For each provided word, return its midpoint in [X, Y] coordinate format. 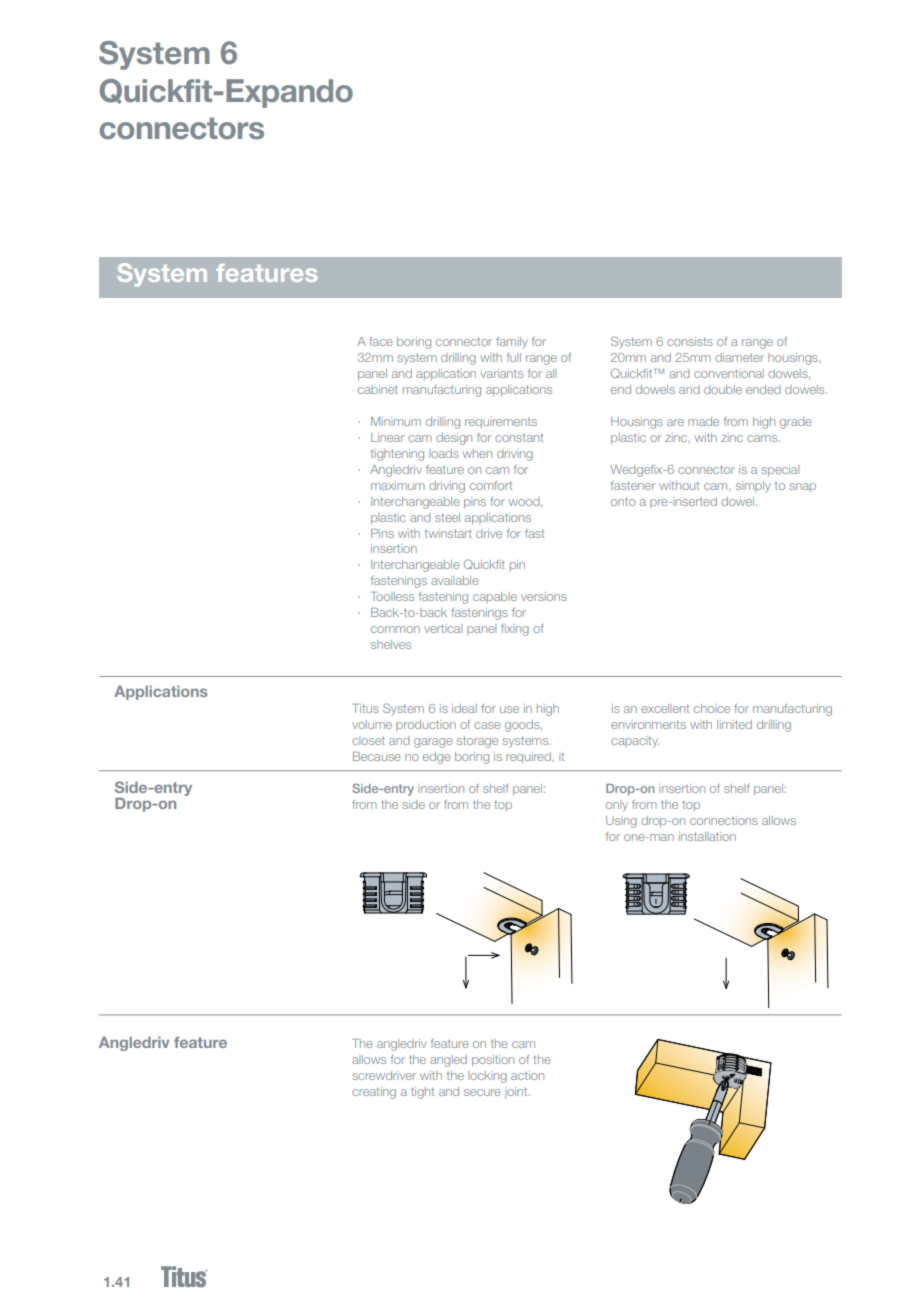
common [395, 629]
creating [374, 1093]
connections [724, 820]
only [617, 806]
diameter [739, 357]
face [380, 341]
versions [544, 596]
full [513, 357]
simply [753, 487]
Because [376, 756]
